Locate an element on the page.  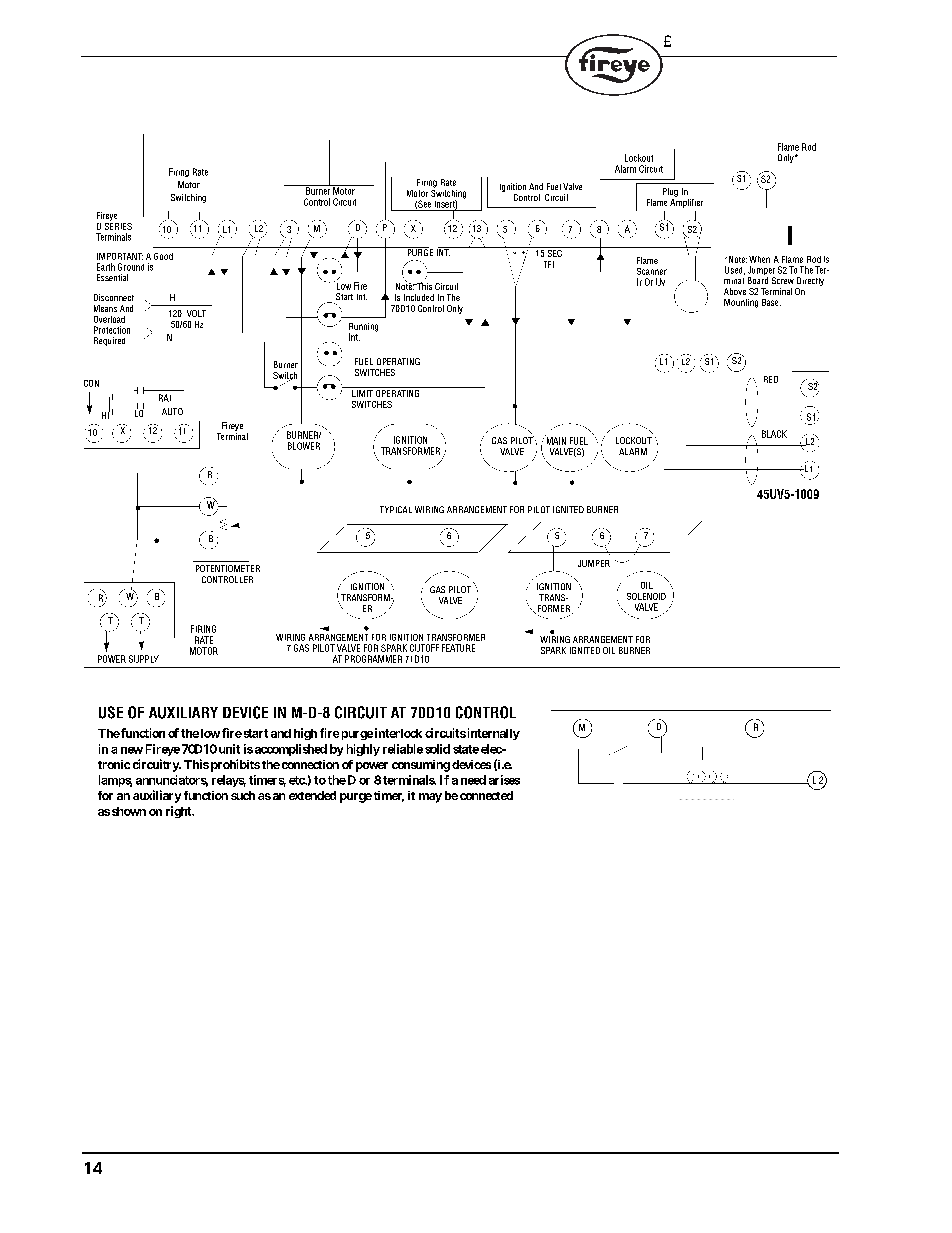
BLOWER is located at coordinates (304, 446).
